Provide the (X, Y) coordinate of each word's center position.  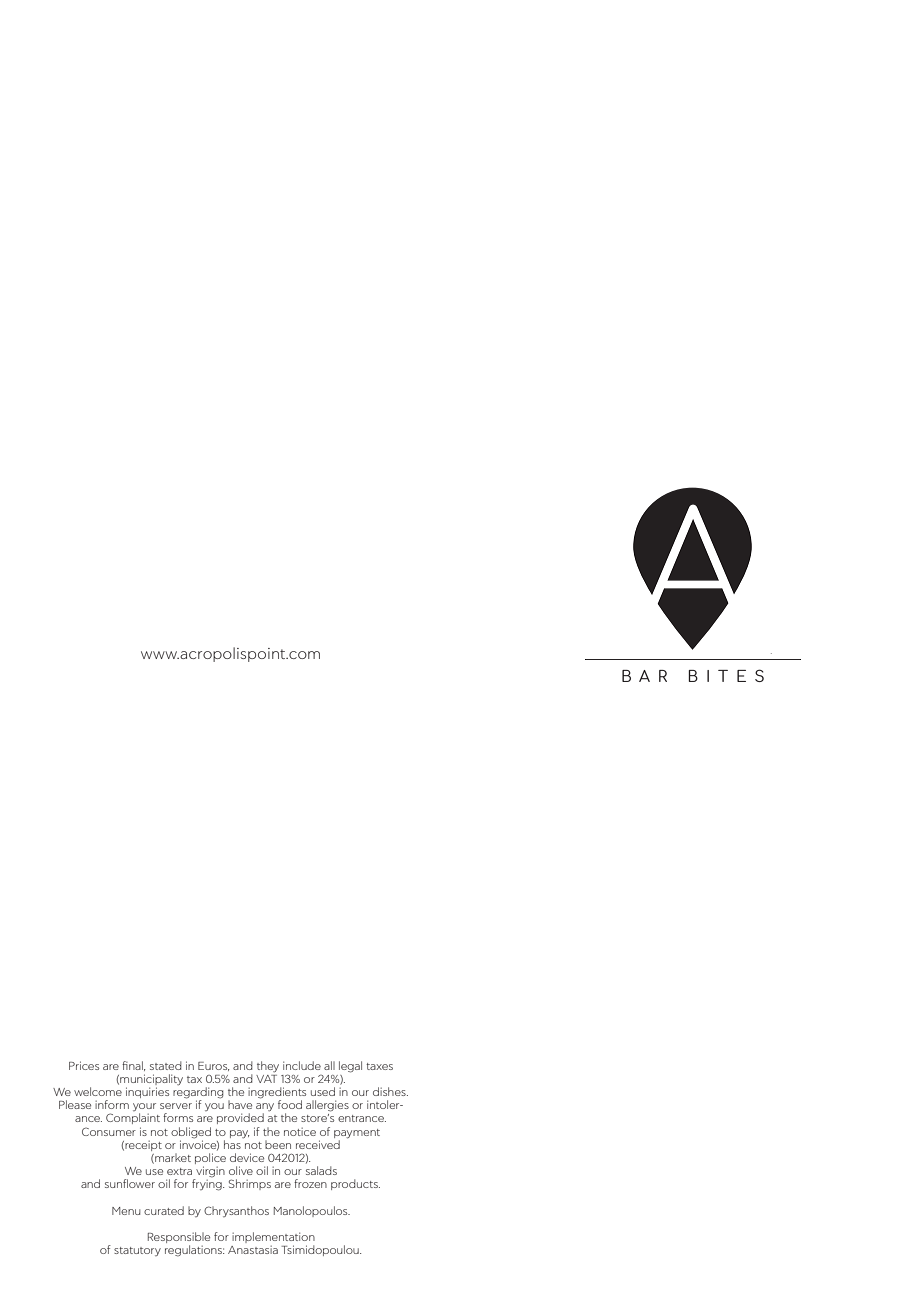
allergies (327, 1106)
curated (164, 1210)
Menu (126, 1211)
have (240, 1104)
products (355, 1184)
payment (357, 1134)
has (232, 1144)
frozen (310, 1183)
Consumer (109, 1131)
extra (179, 1171)
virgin (209, 1173)
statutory (137, 1251)
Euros (214, 1066)
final (133, 1066)
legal (350, 1067)
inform (112, 1104)
